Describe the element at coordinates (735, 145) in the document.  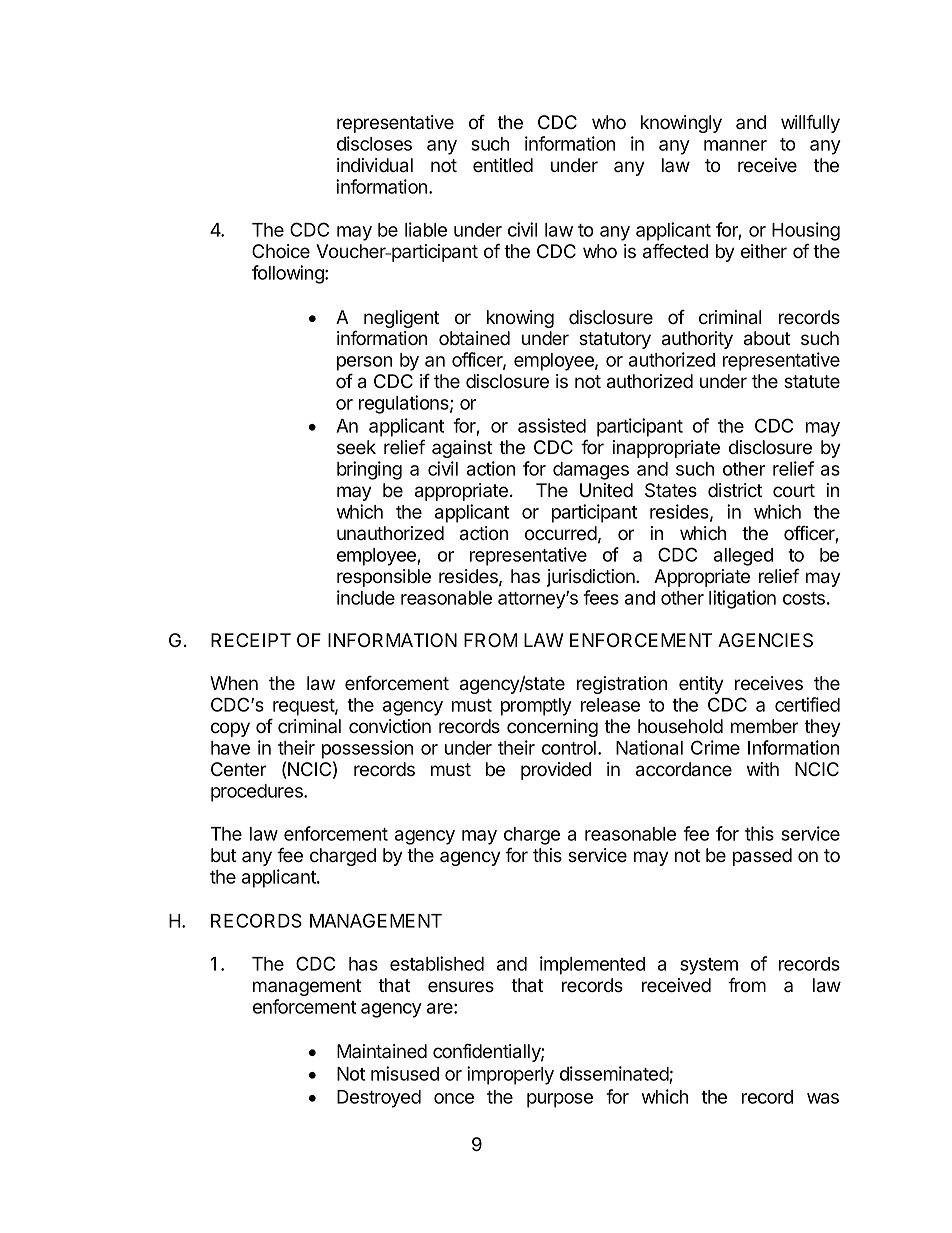
I see `manner` at that location.
